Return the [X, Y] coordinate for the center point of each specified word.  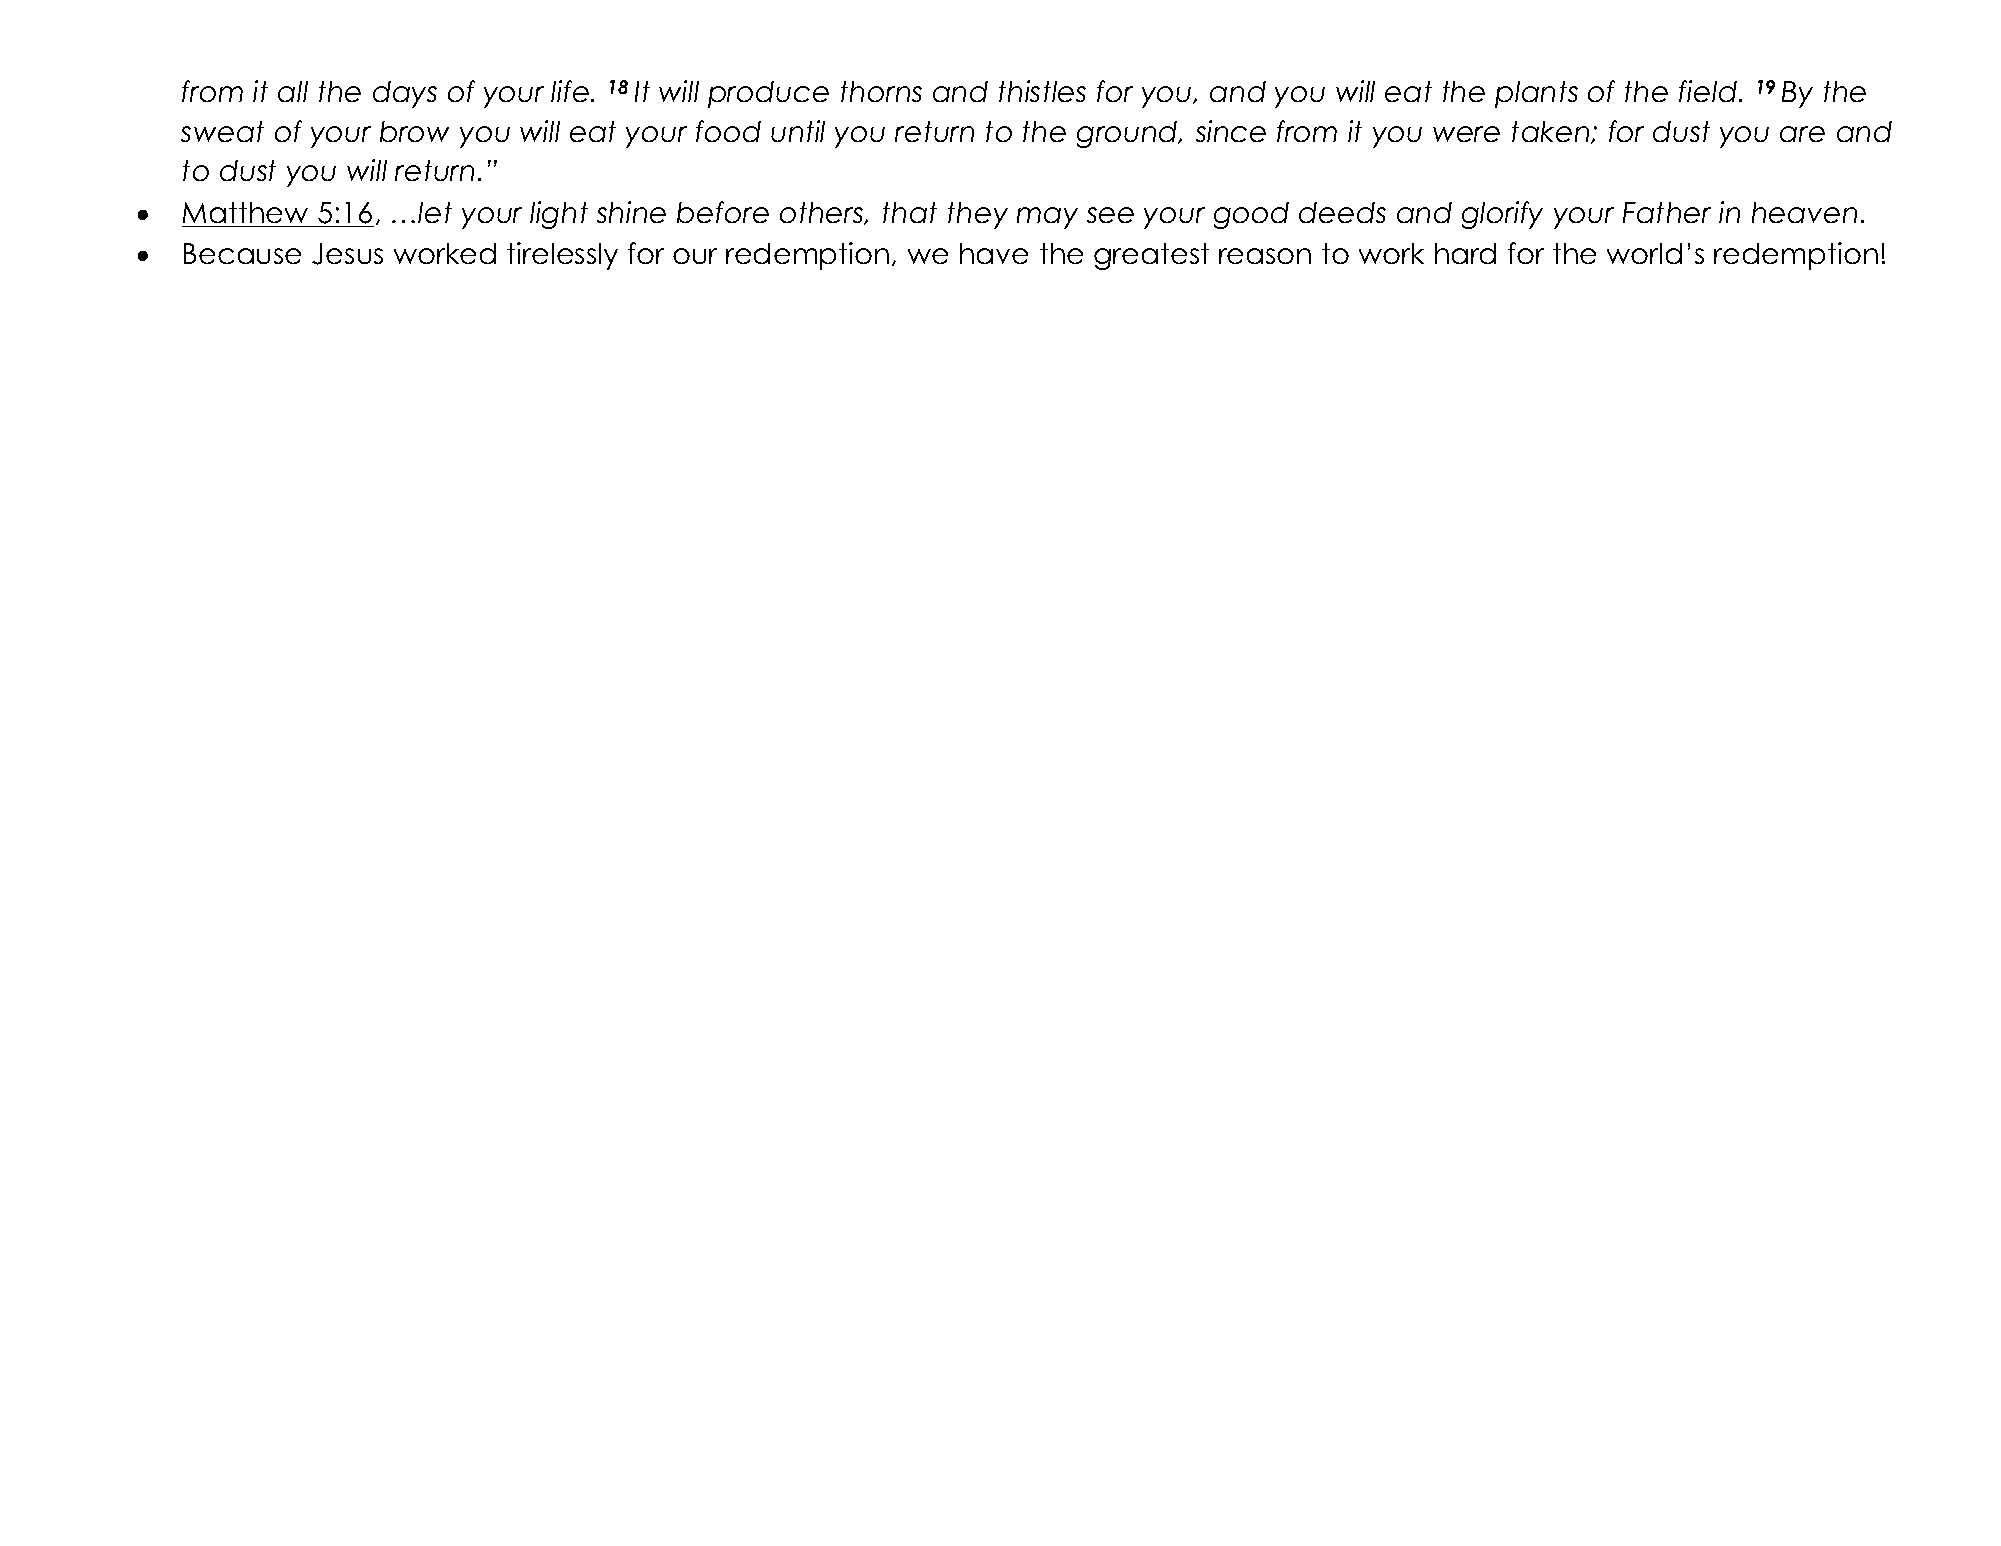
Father [1667, 212]
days [405, 94]
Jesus [347, 254]
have [994, 253]
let [435, 212]
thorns [881, 91]
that [910, 212]
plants [1536, 94]
